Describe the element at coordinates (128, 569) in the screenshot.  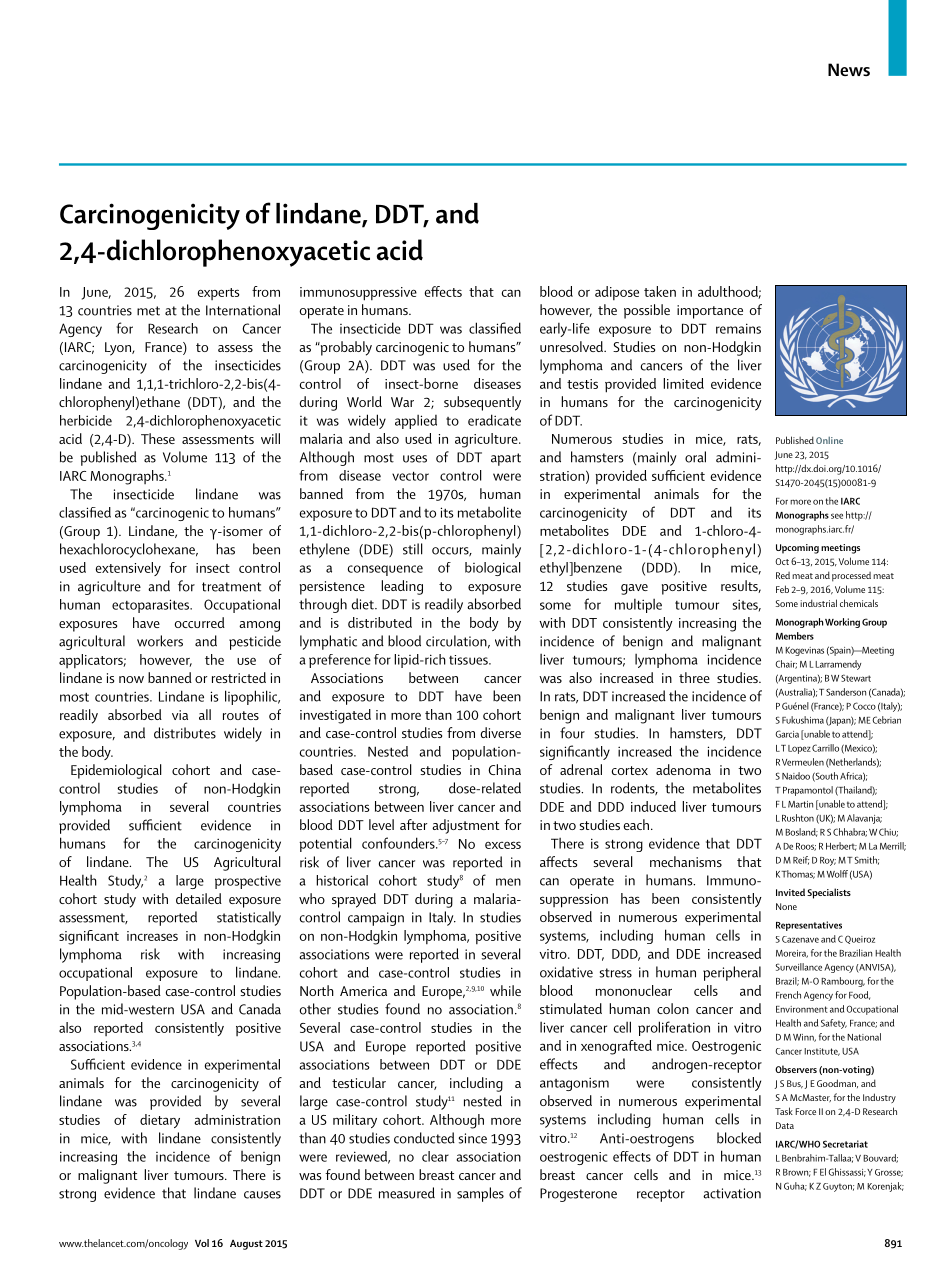
I see `extensively` at that location.
